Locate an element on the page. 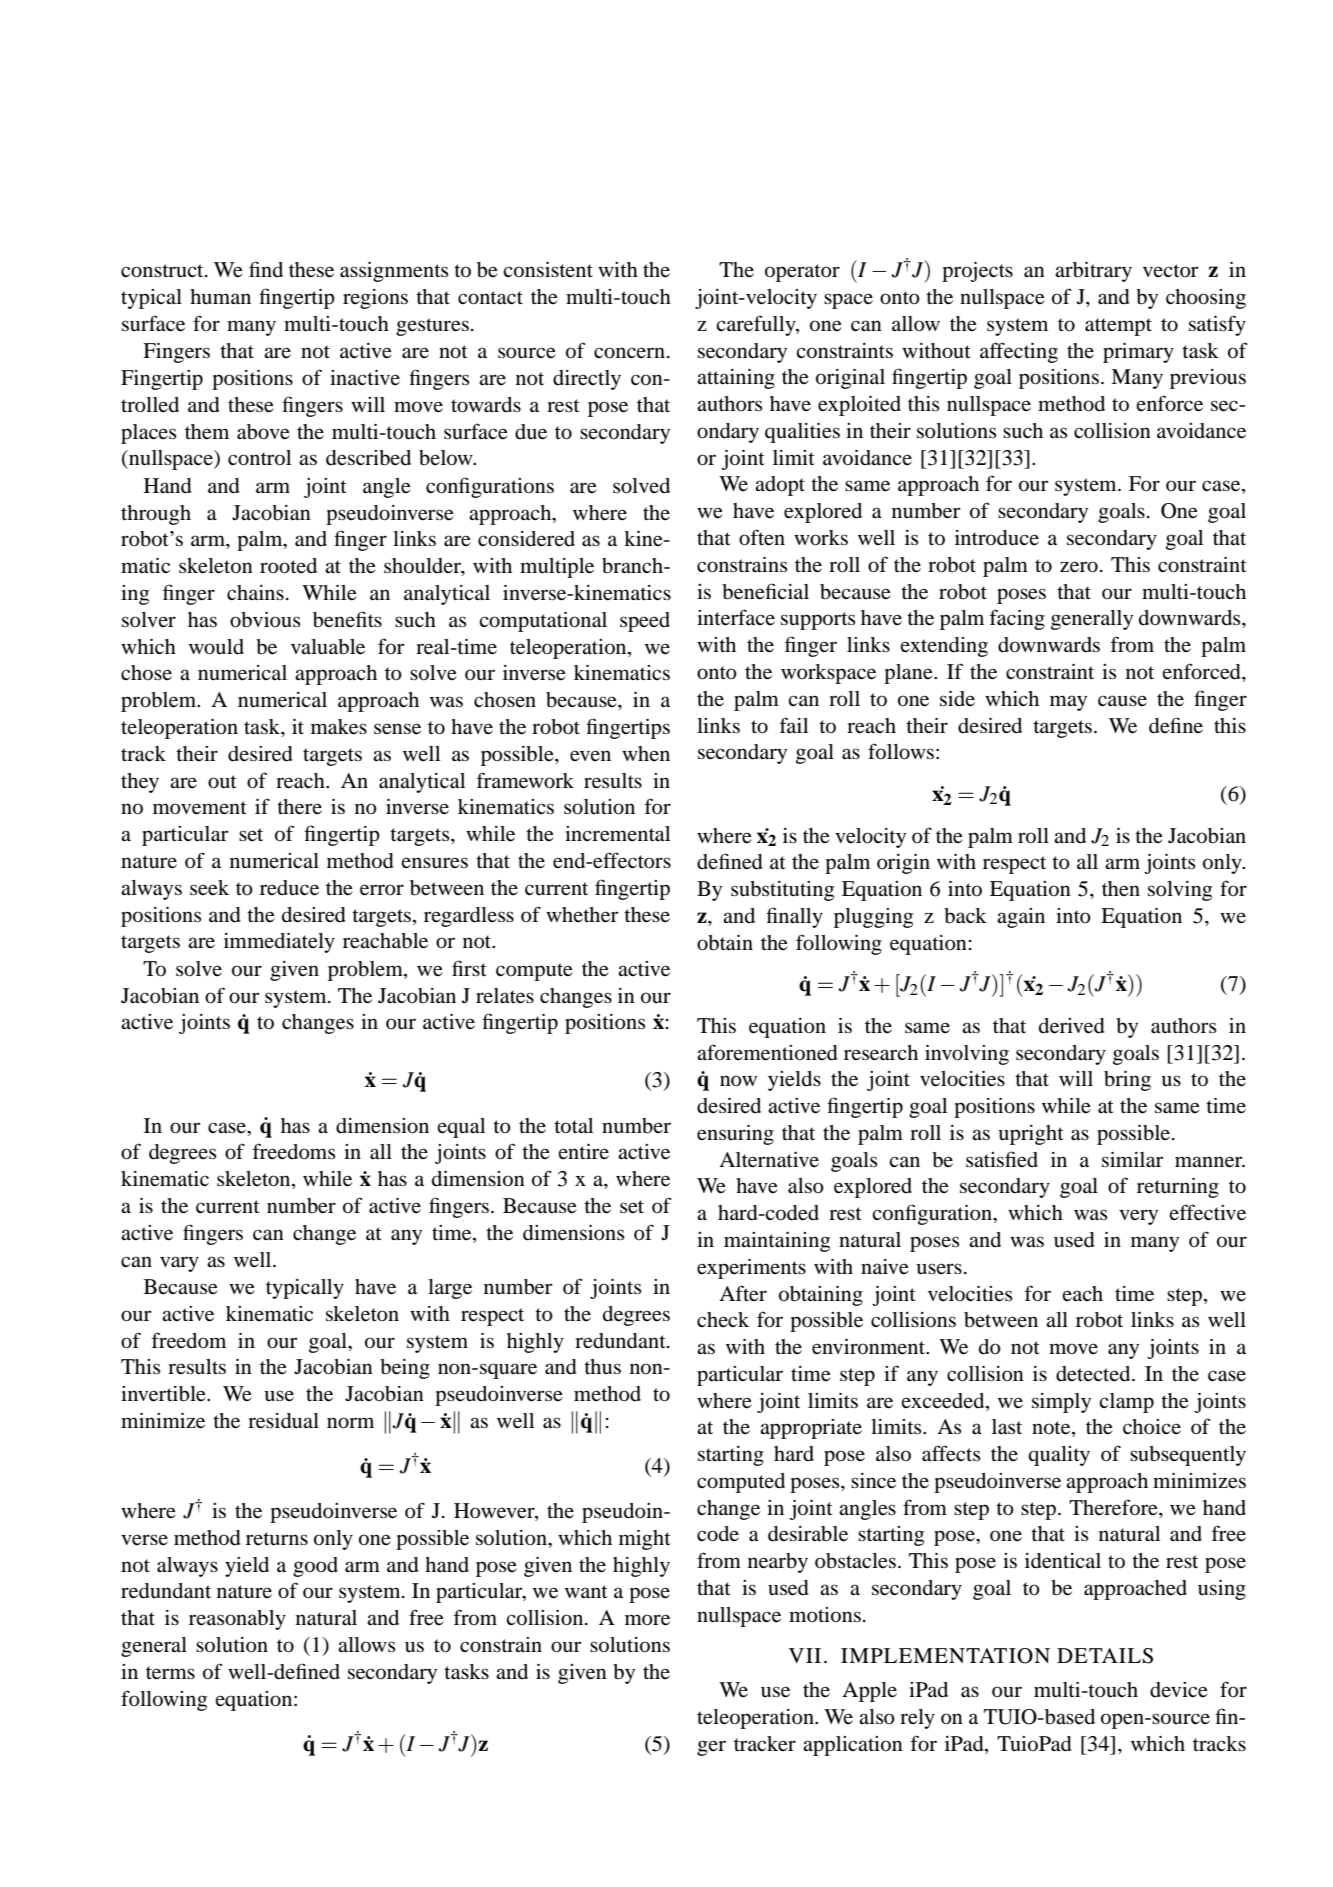 This page has height=1887, width=1333. human is located at coordinates (220, 297).
